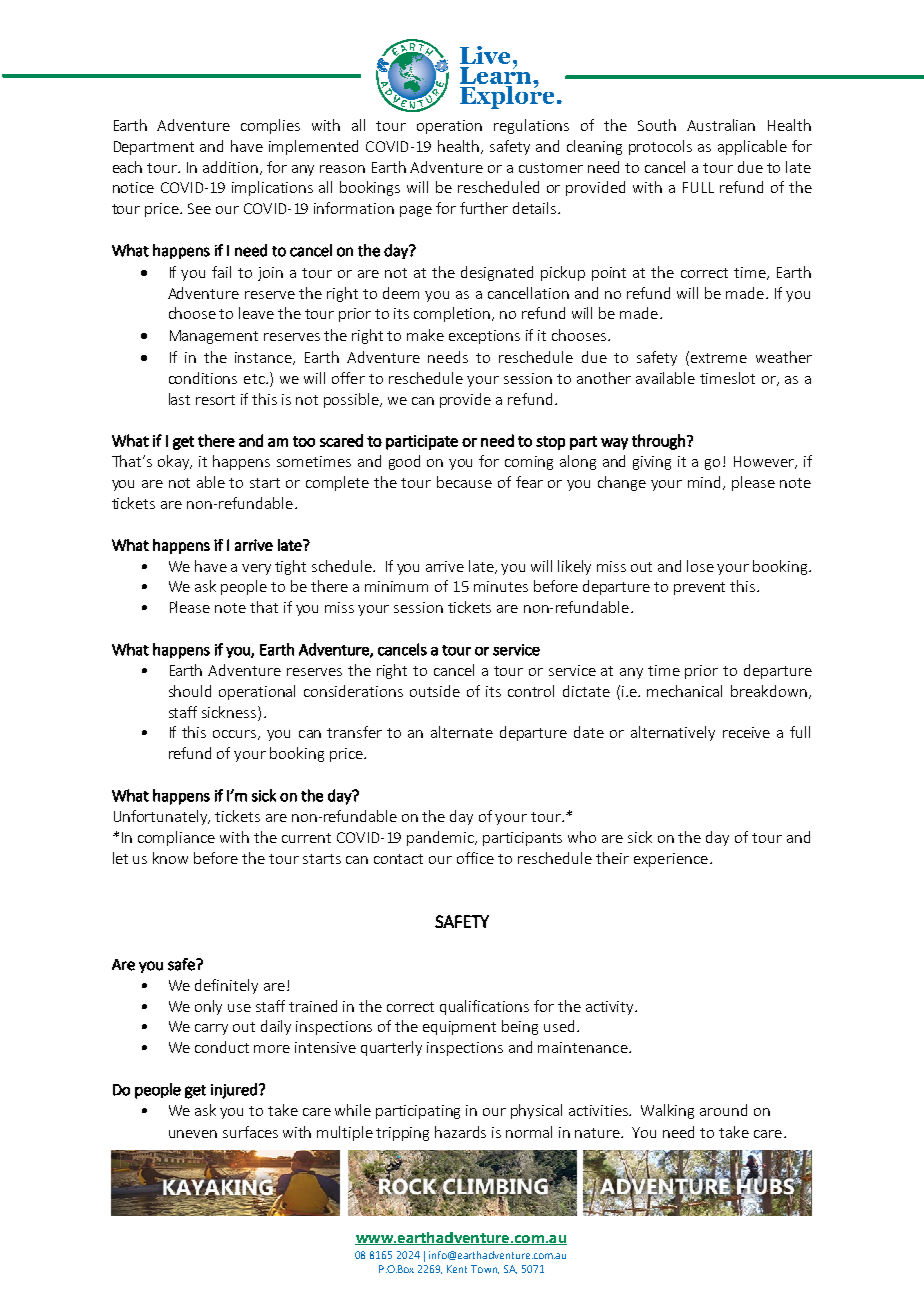  I want to click on Unfortunately, so click(162, 817).
